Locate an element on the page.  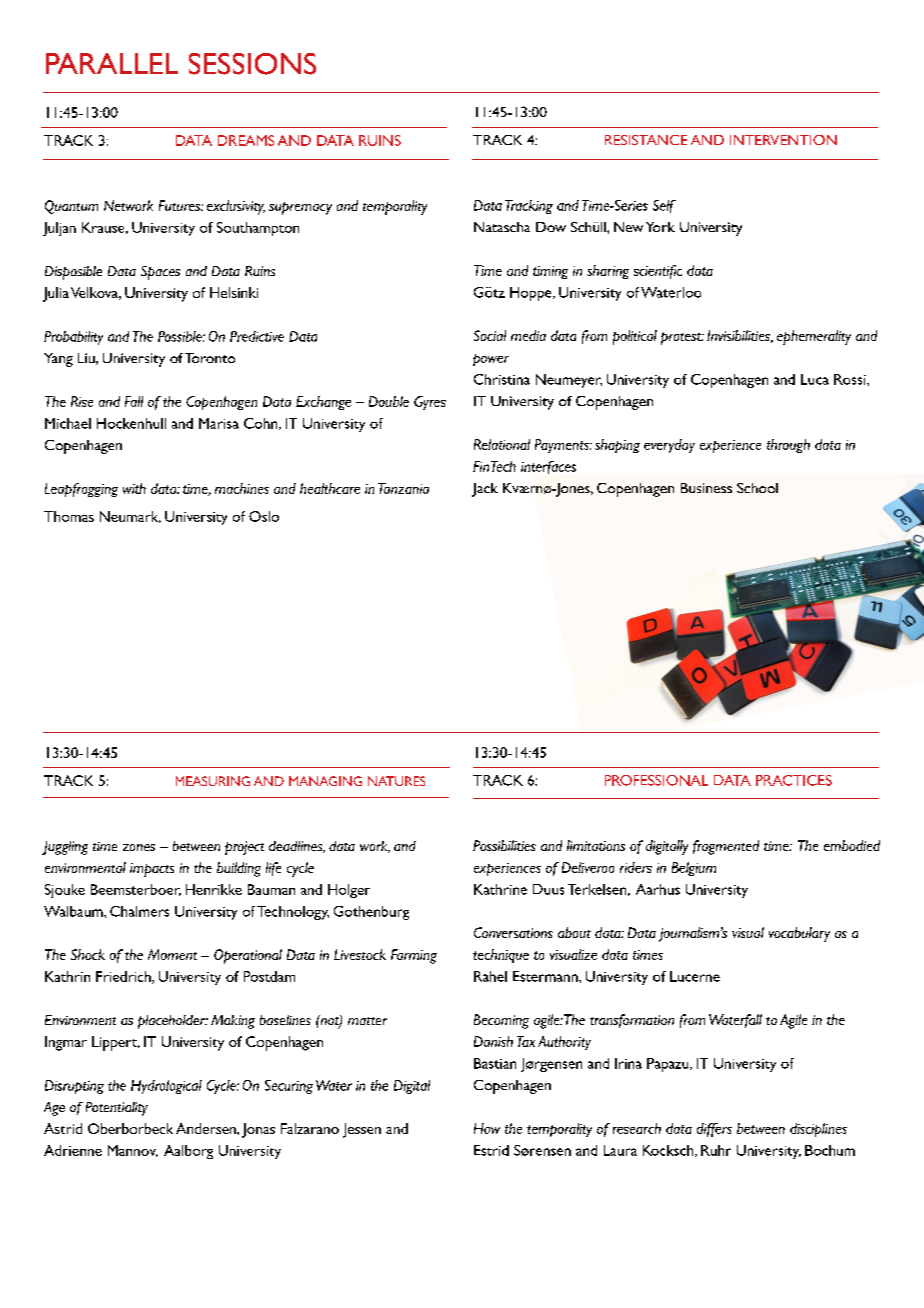
Thomas is located at coordinates (69, 516).
